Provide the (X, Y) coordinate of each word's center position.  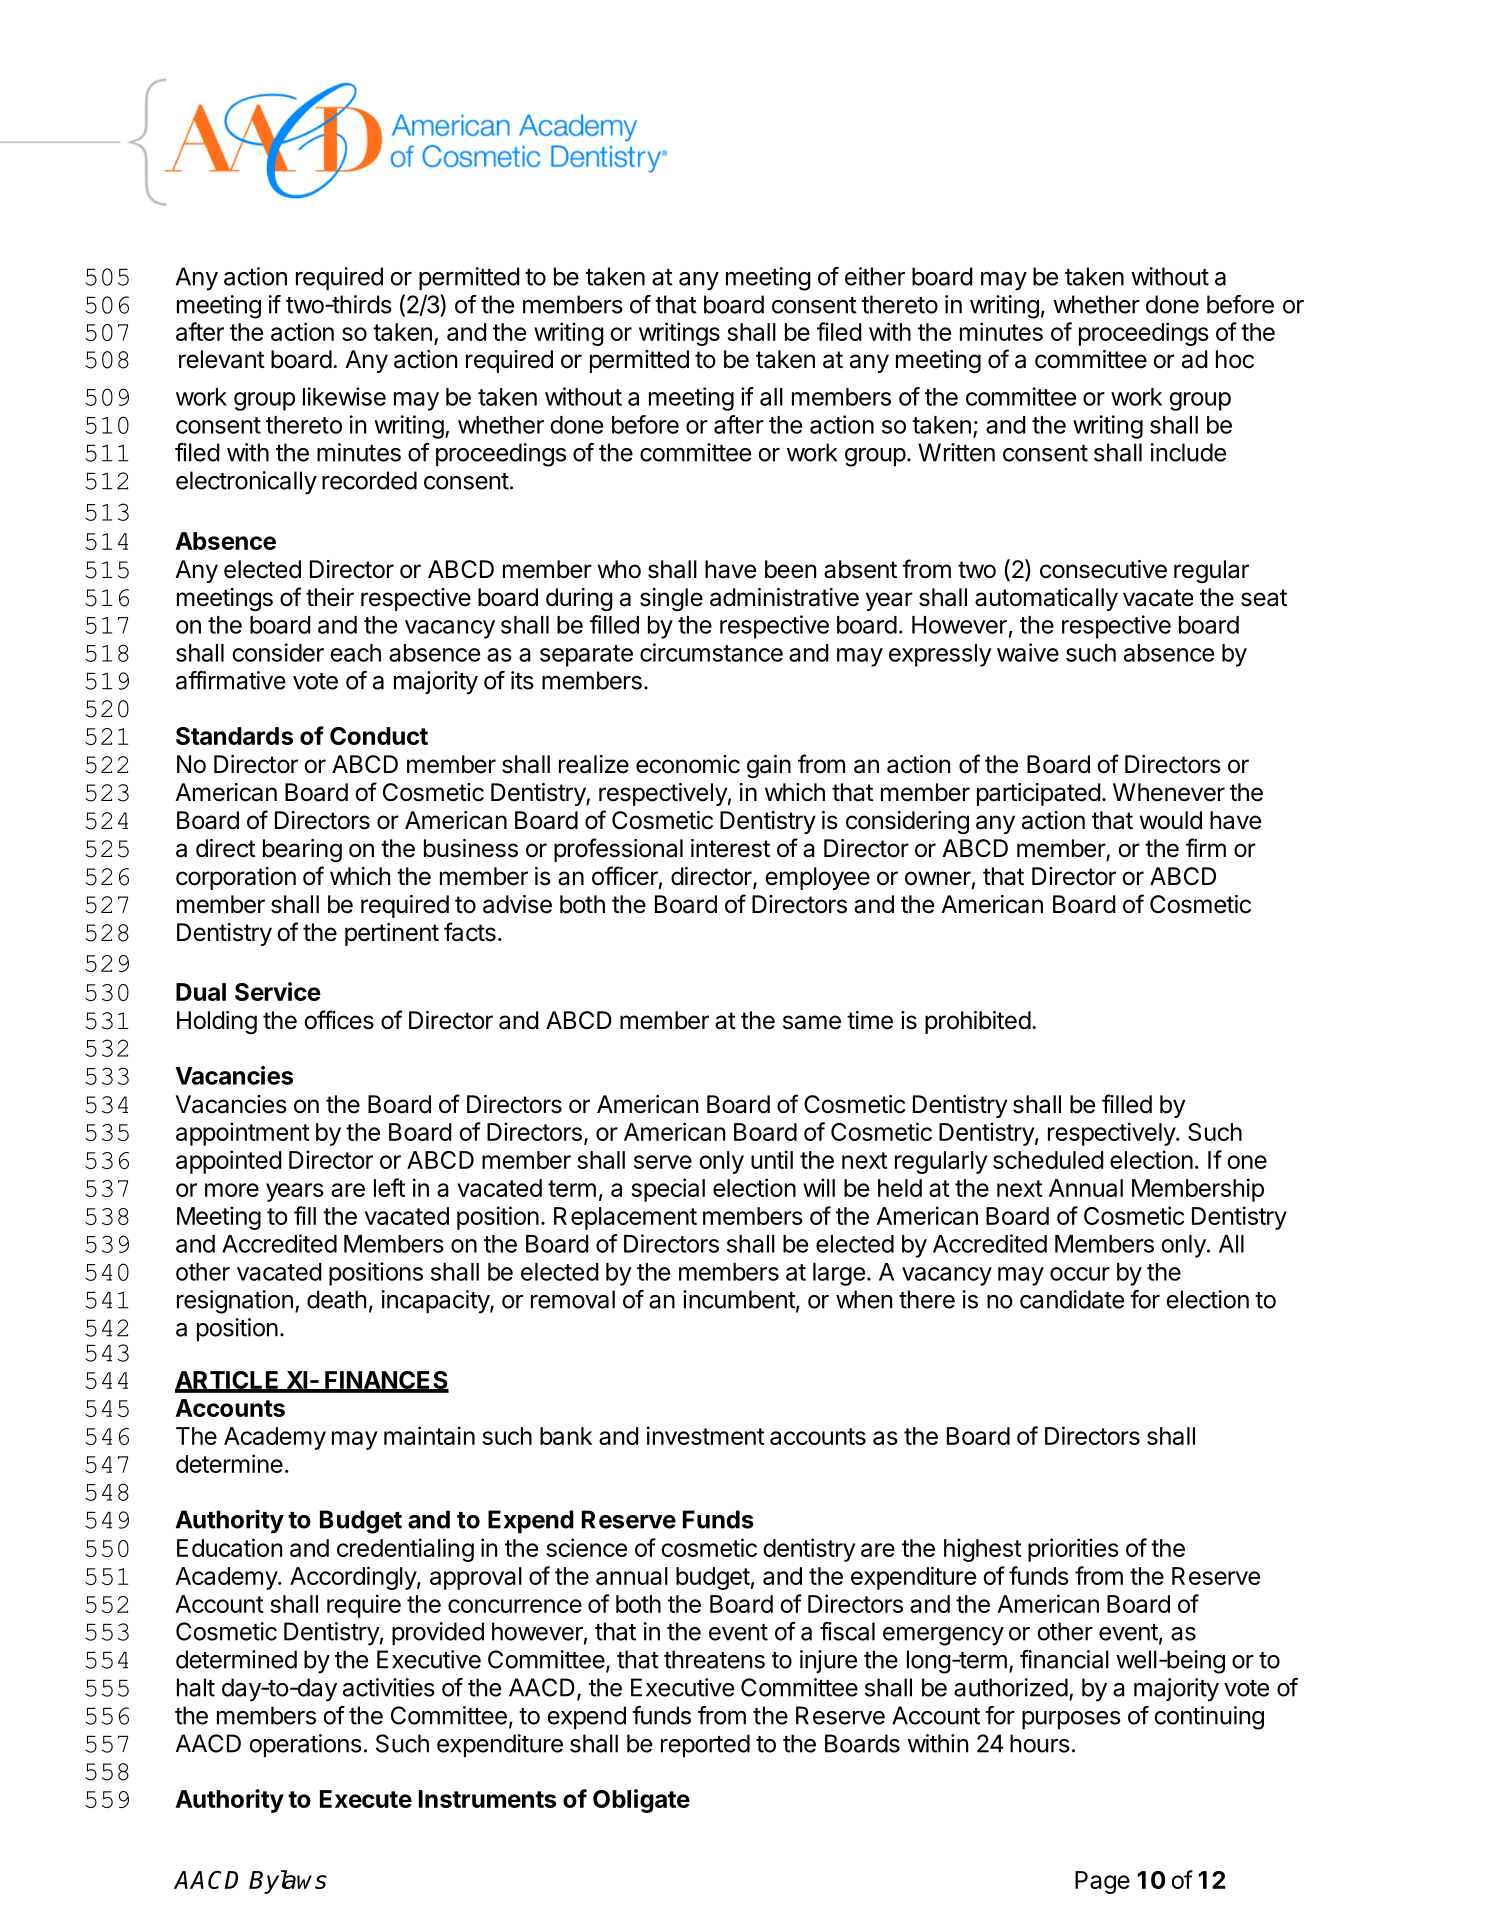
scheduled (1048, 1160)
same (812, 1022)
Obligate (641, 1801)
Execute (366, 1799)
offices (339, 1020)
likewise (344, 396)
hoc (1235, 359)
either (875, 276)
